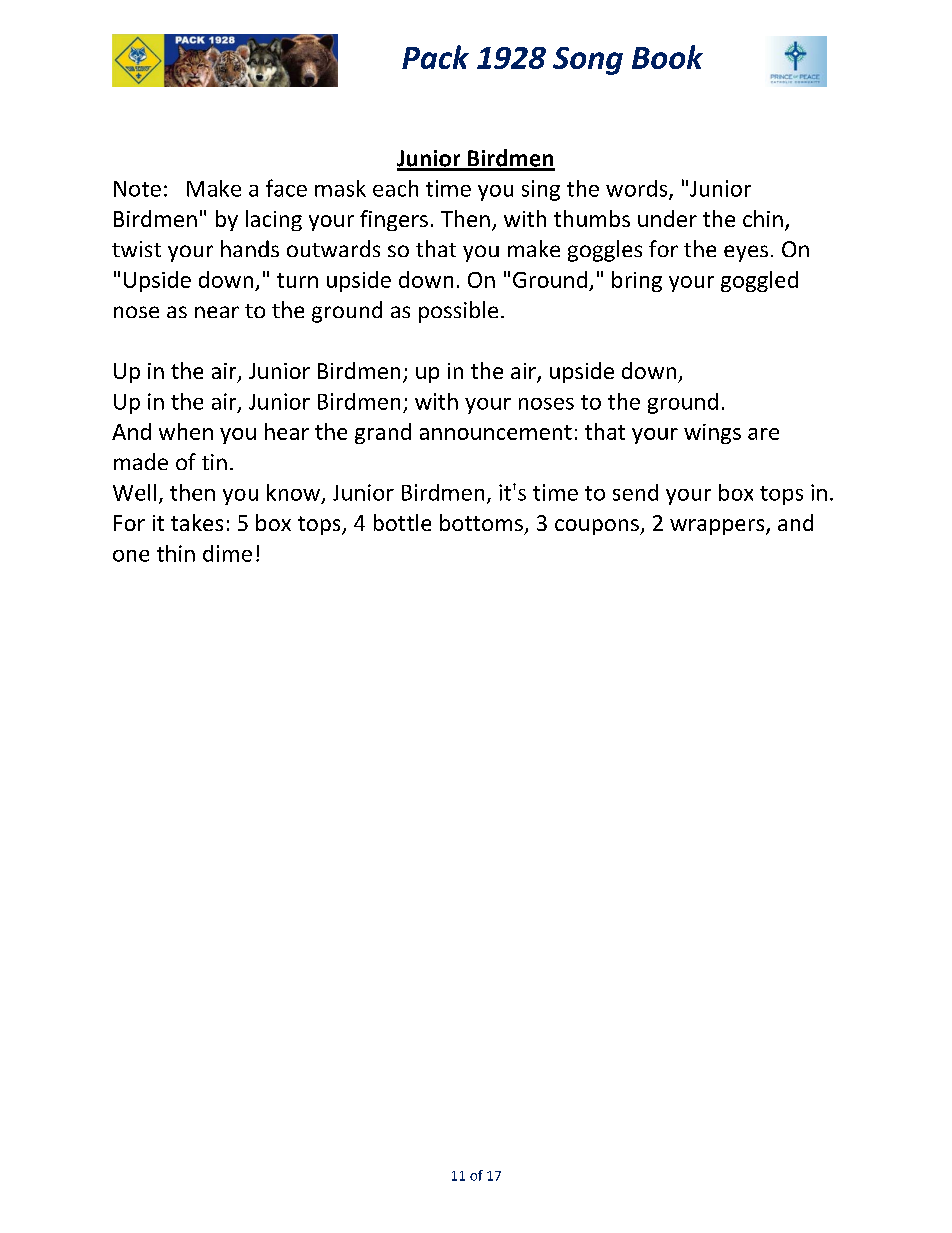 Image resolution: width=952 pixels, height=1233 pixels. What do you see at coordinates (394, 220) in the screenshot?
I see `fingers` at bounding box center [394, 220].
